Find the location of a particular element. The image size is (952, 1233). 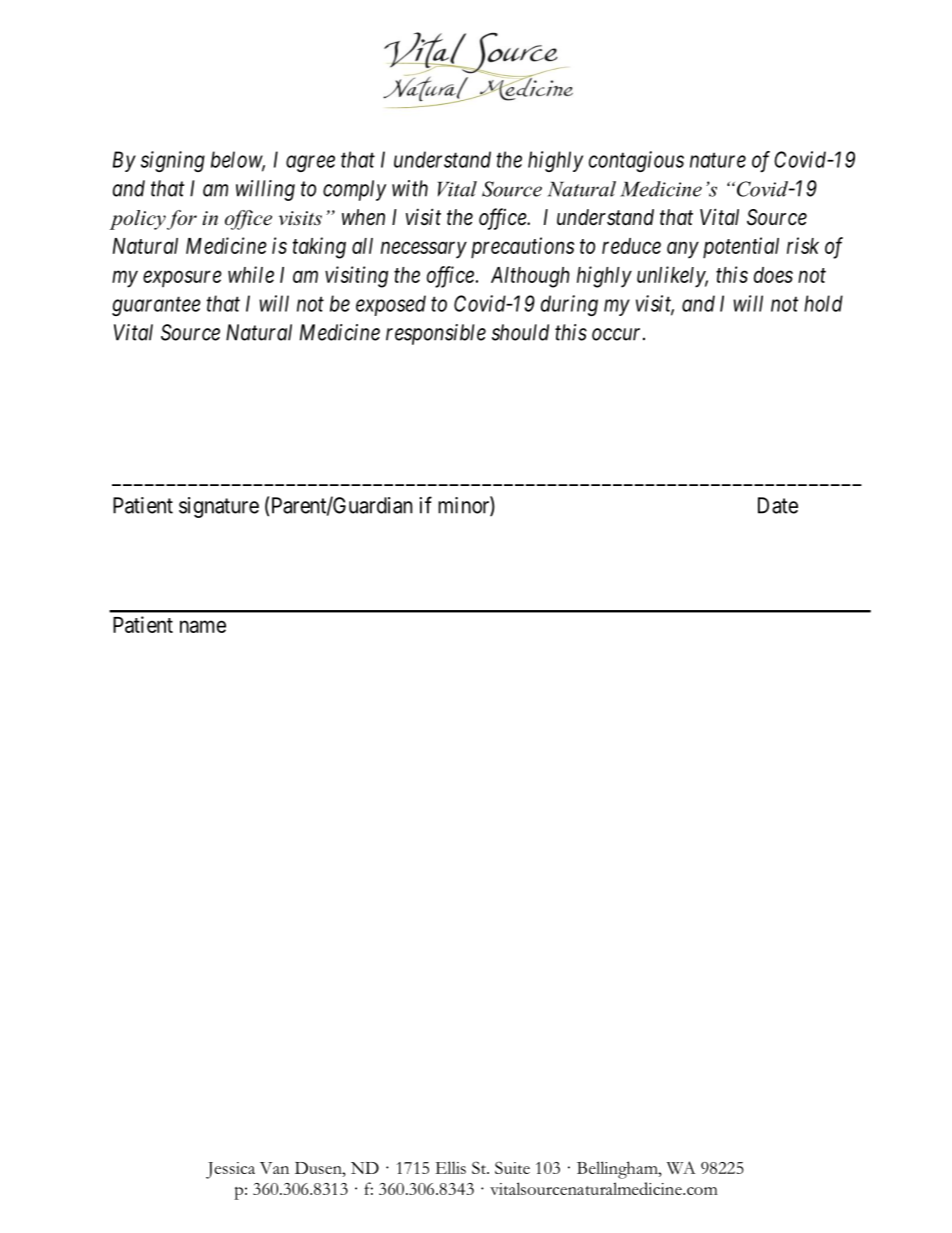

Bellingham is located at coordinates (618, 1170).
